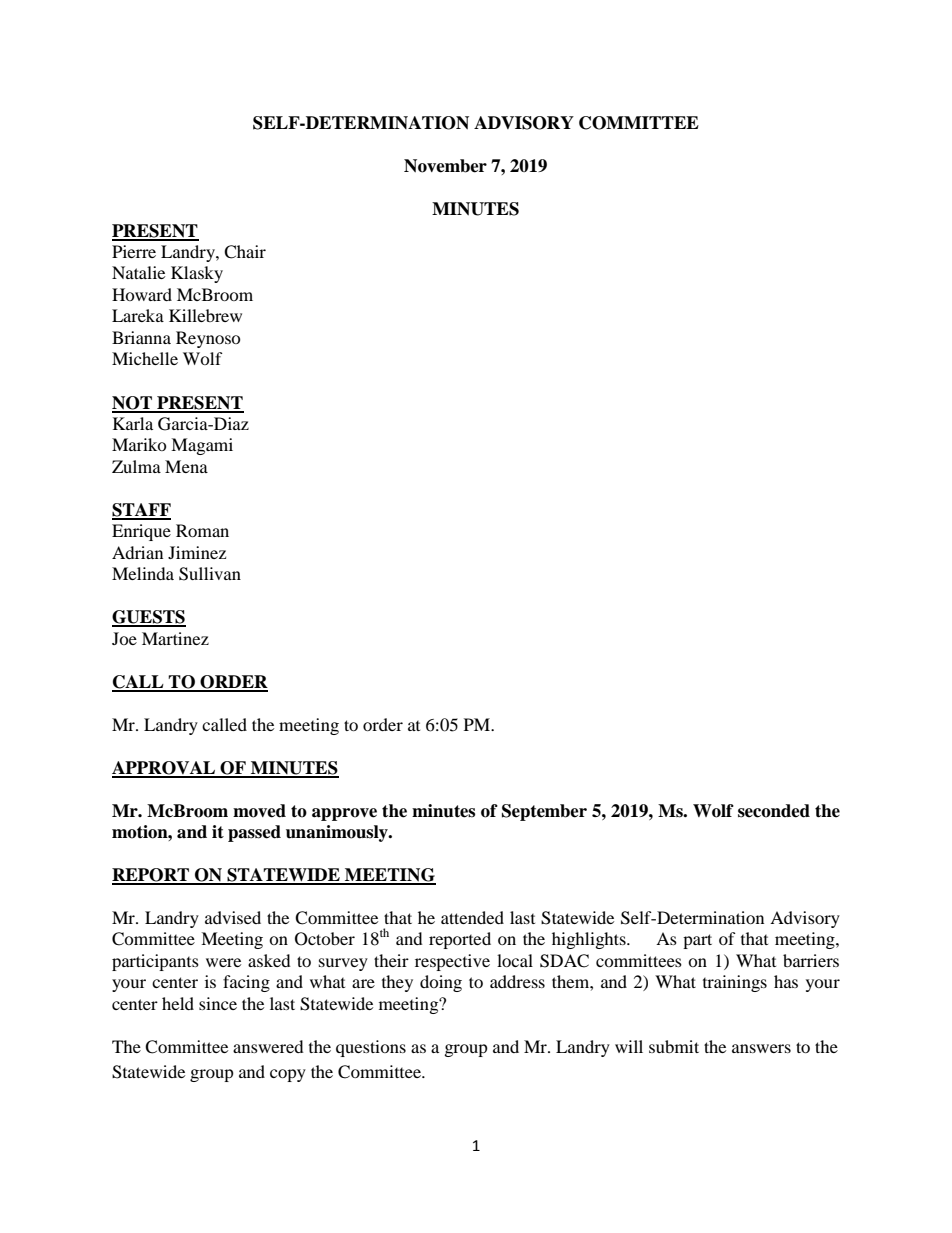 This page has width=952, height=1233. Describe the element at coordinates (761, 1048) in the page. I see `answers` at that location.
